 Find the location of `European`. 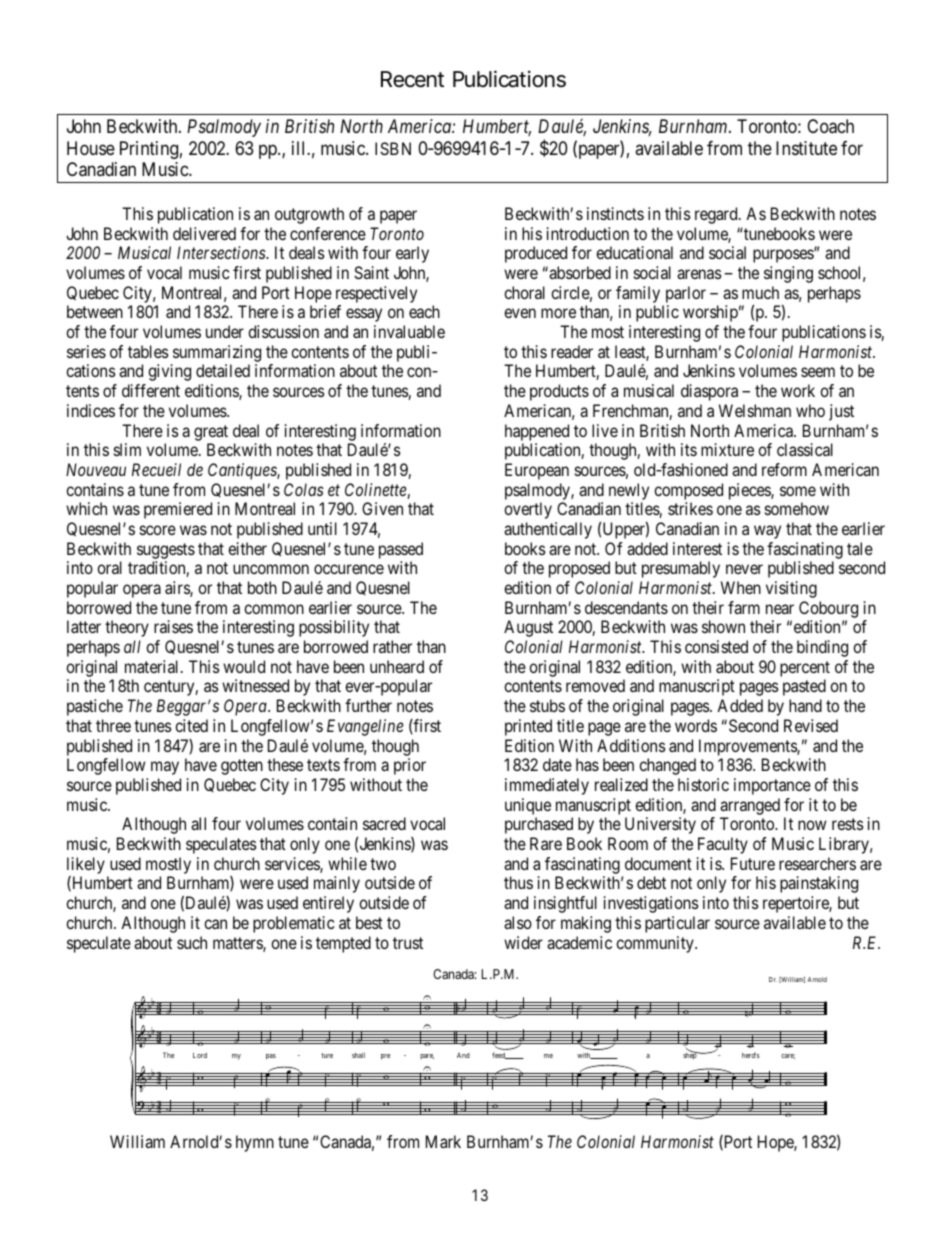

European is located at coordinates (537, 471).
